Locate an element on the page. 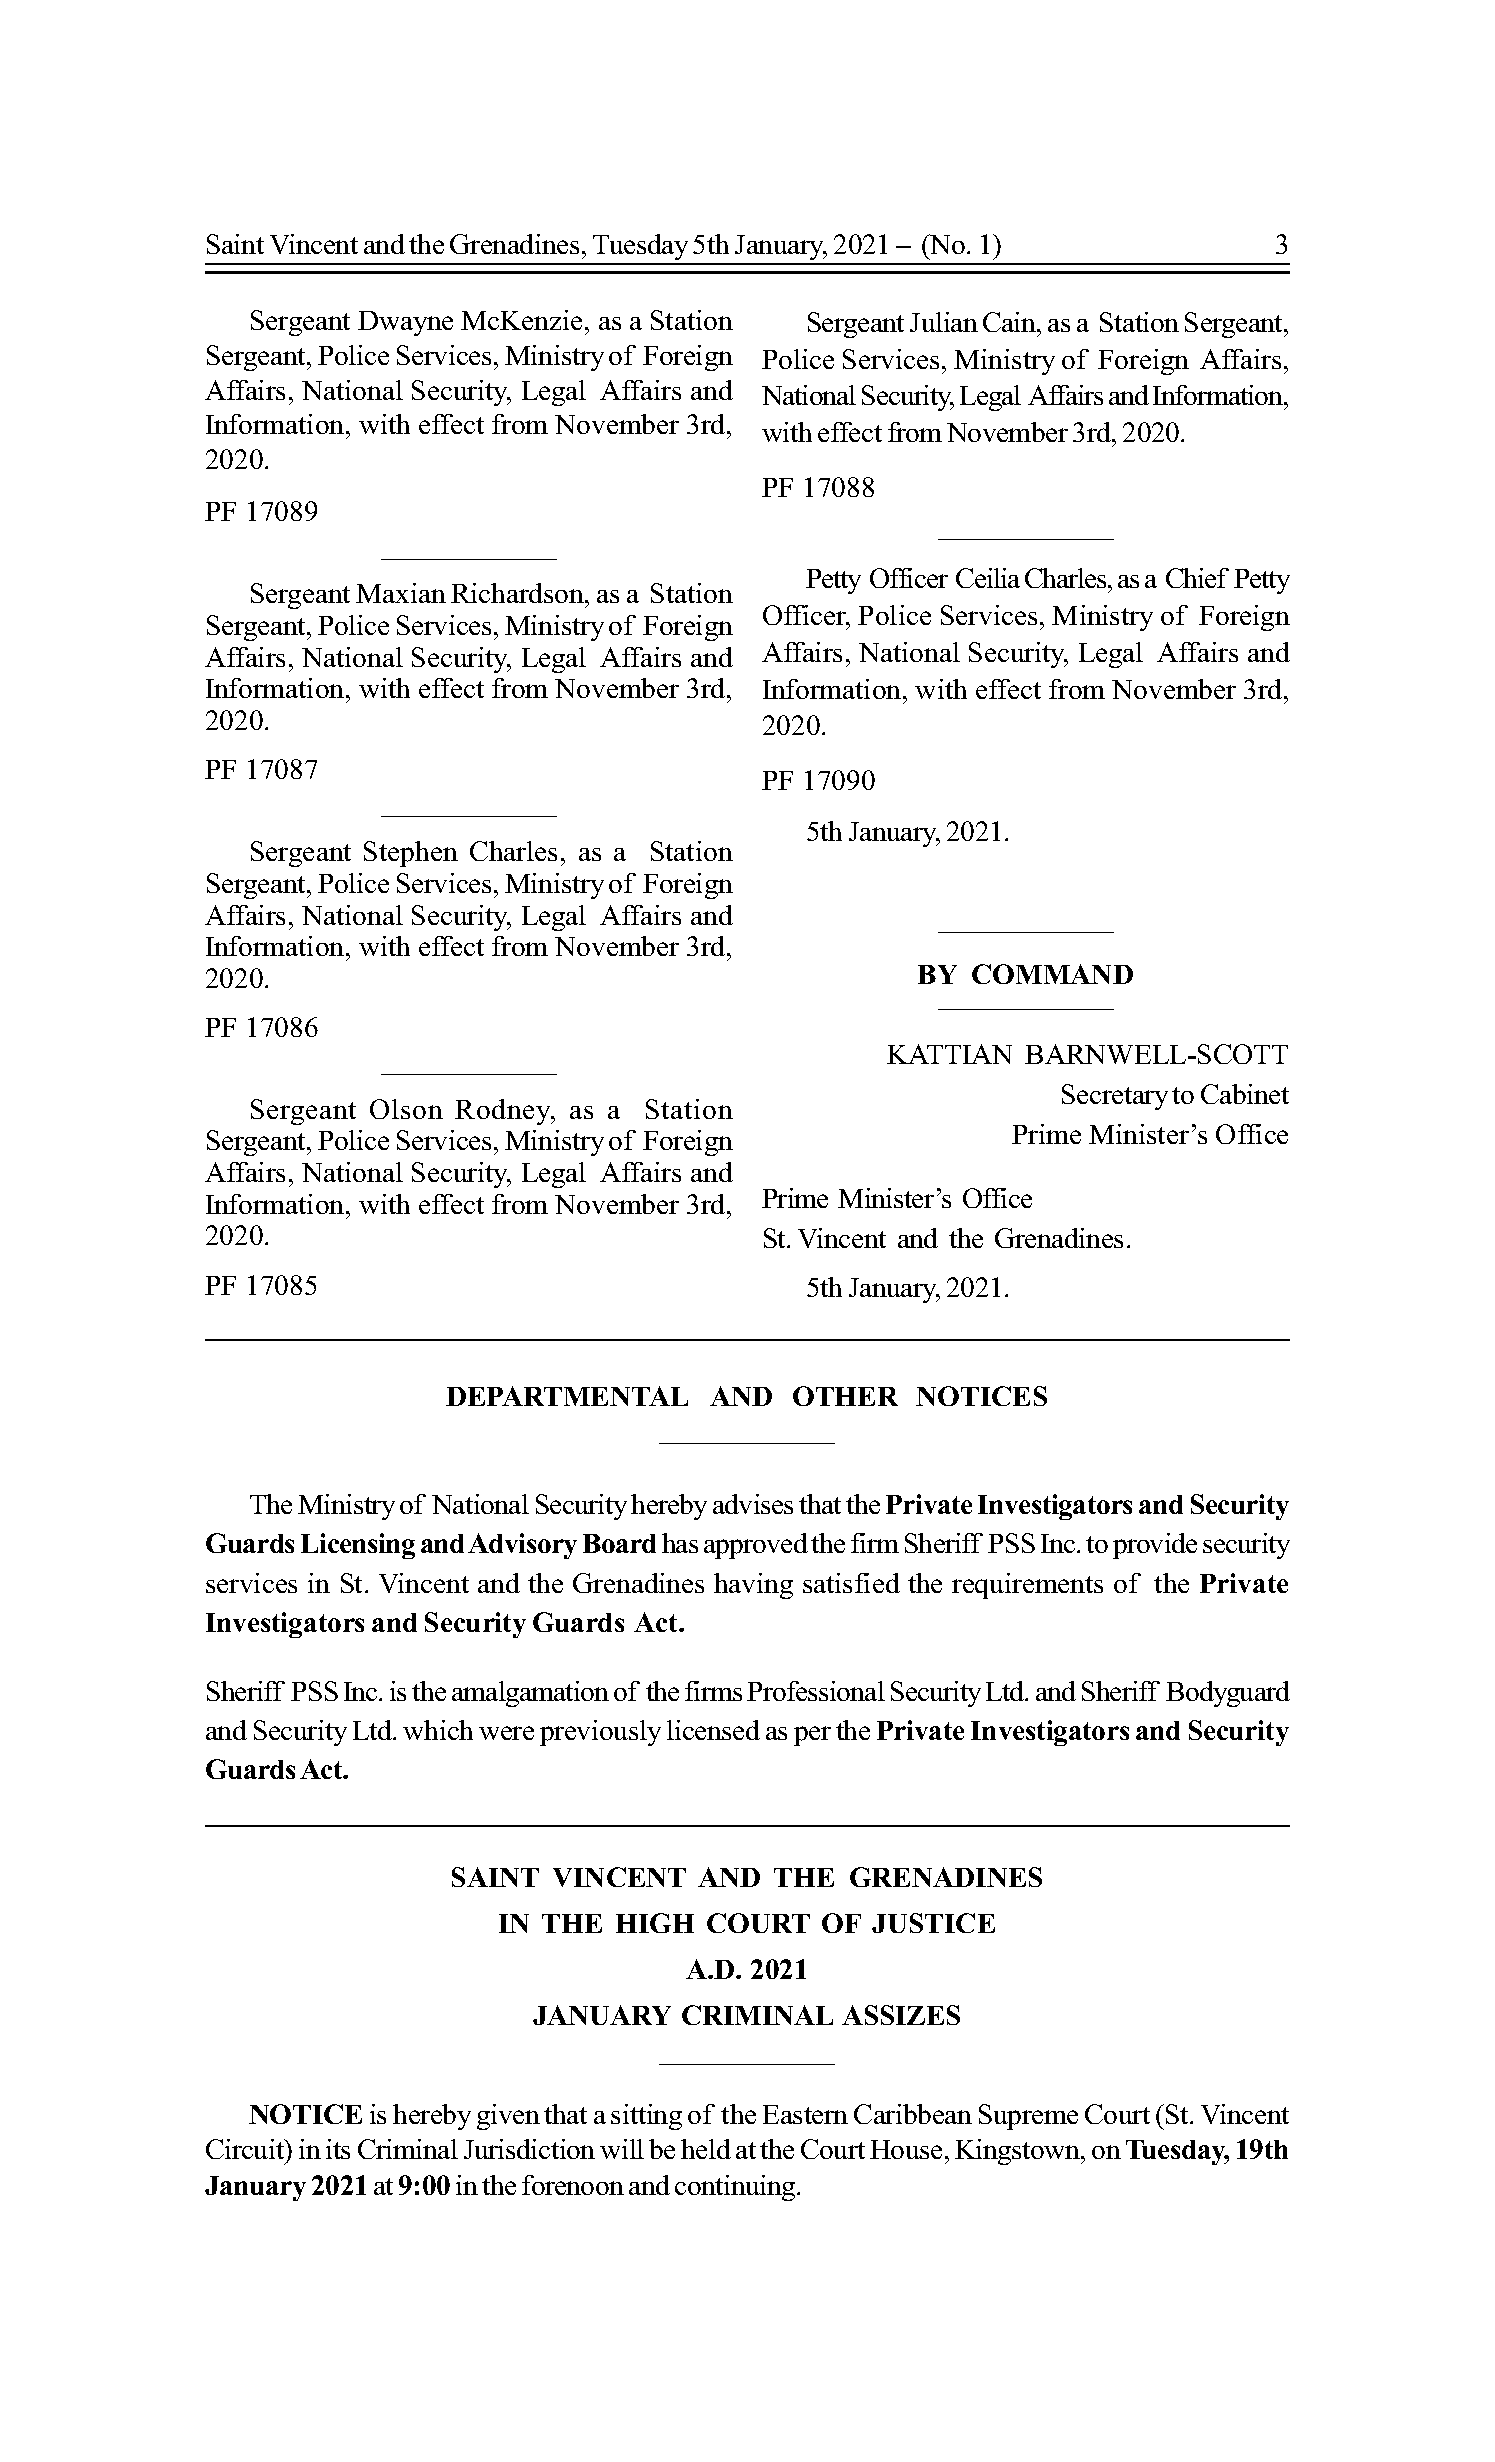  Cain is located at coordinates (1011, 322).
